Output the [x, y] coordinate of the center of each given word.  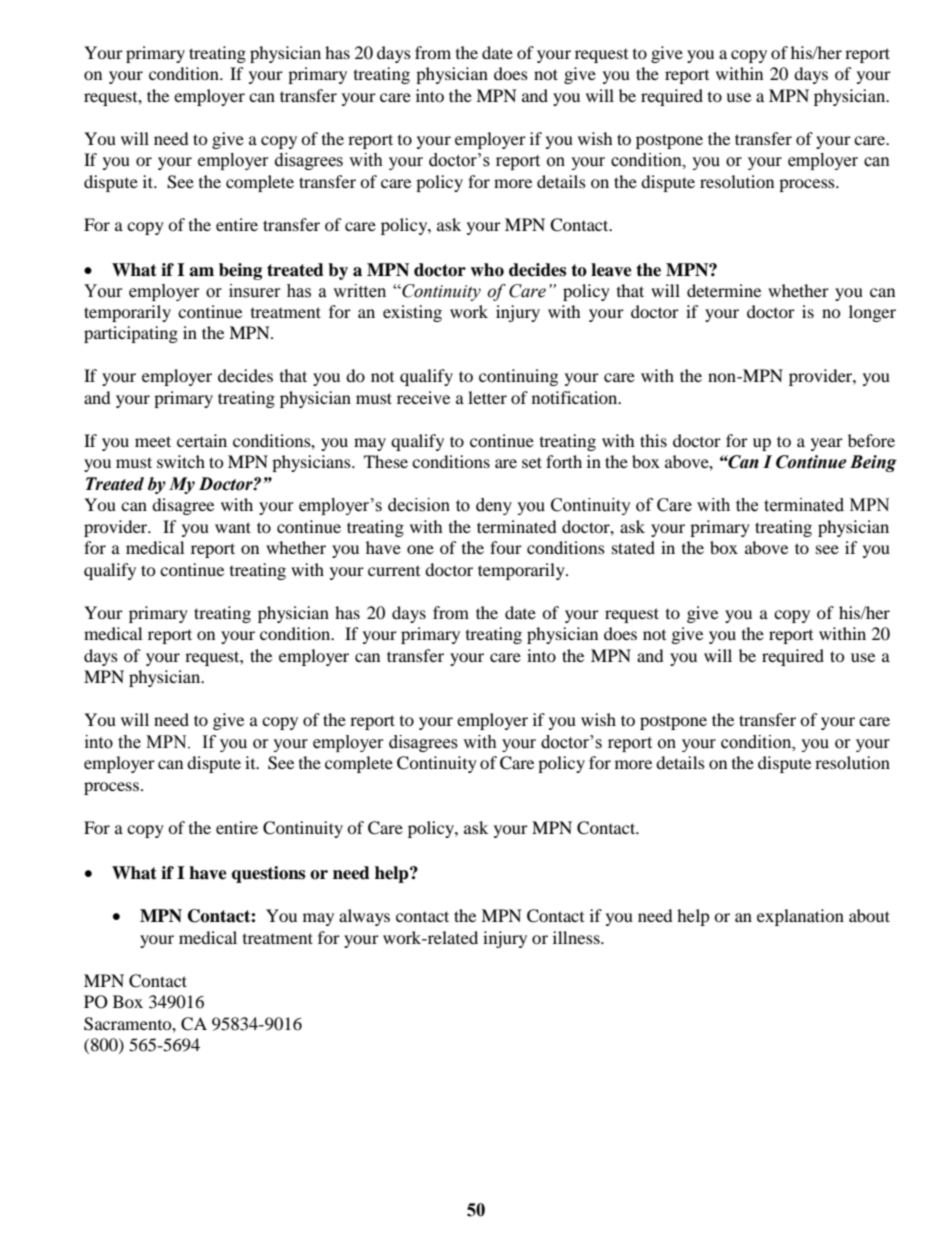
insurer [255, 291]
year [827, 444]
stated [633, 547]
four [506, 547]
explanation [800, 917]
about [869, 915]
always [364, 917]
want [233, 527]
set [532, 462]
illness [577, 937]
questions [268, 874]
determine [724, 290]
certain [202, 440]
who [487, 270]
